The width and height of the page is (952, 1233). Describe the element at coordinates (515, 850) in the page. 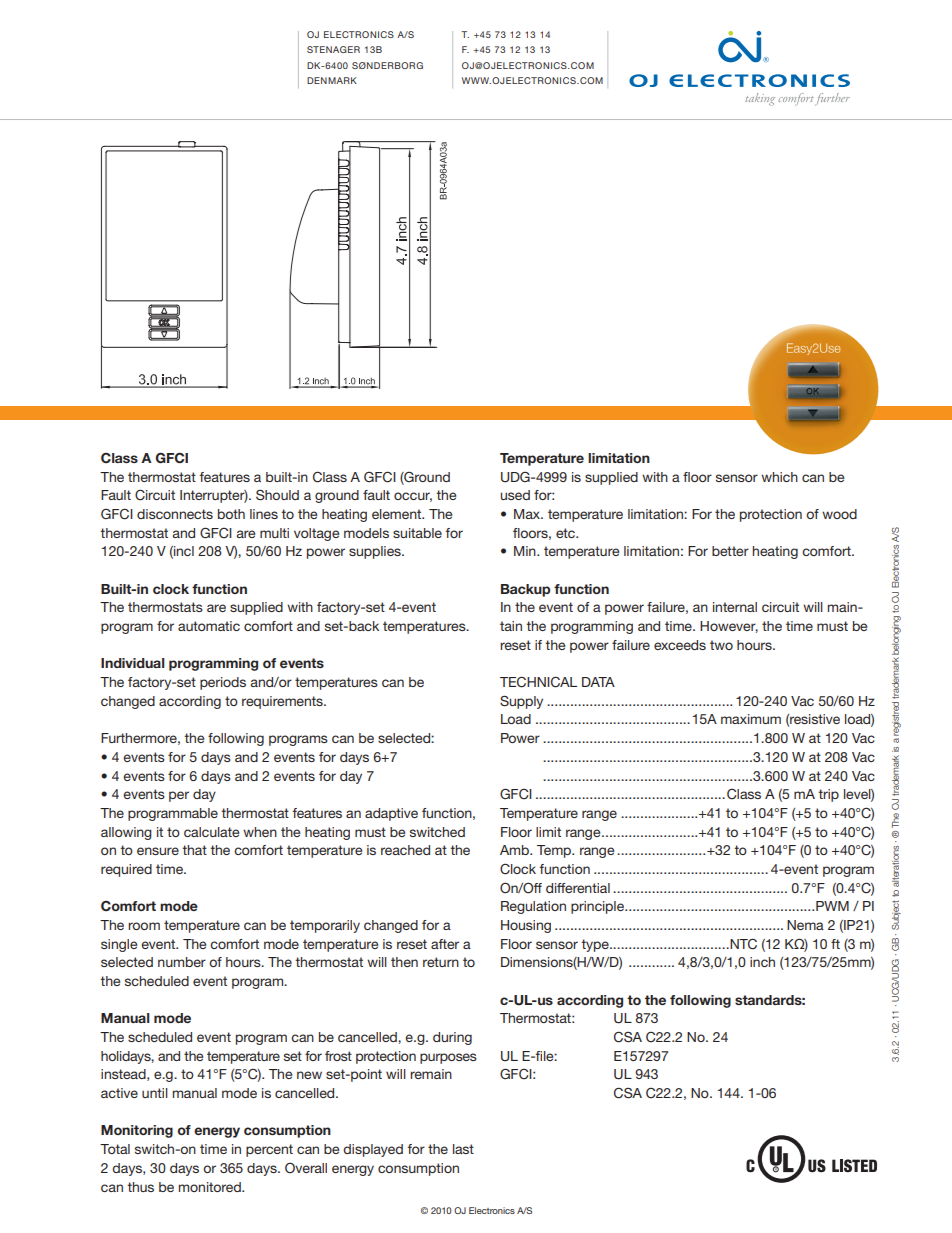

I see `Amb` at that location.
